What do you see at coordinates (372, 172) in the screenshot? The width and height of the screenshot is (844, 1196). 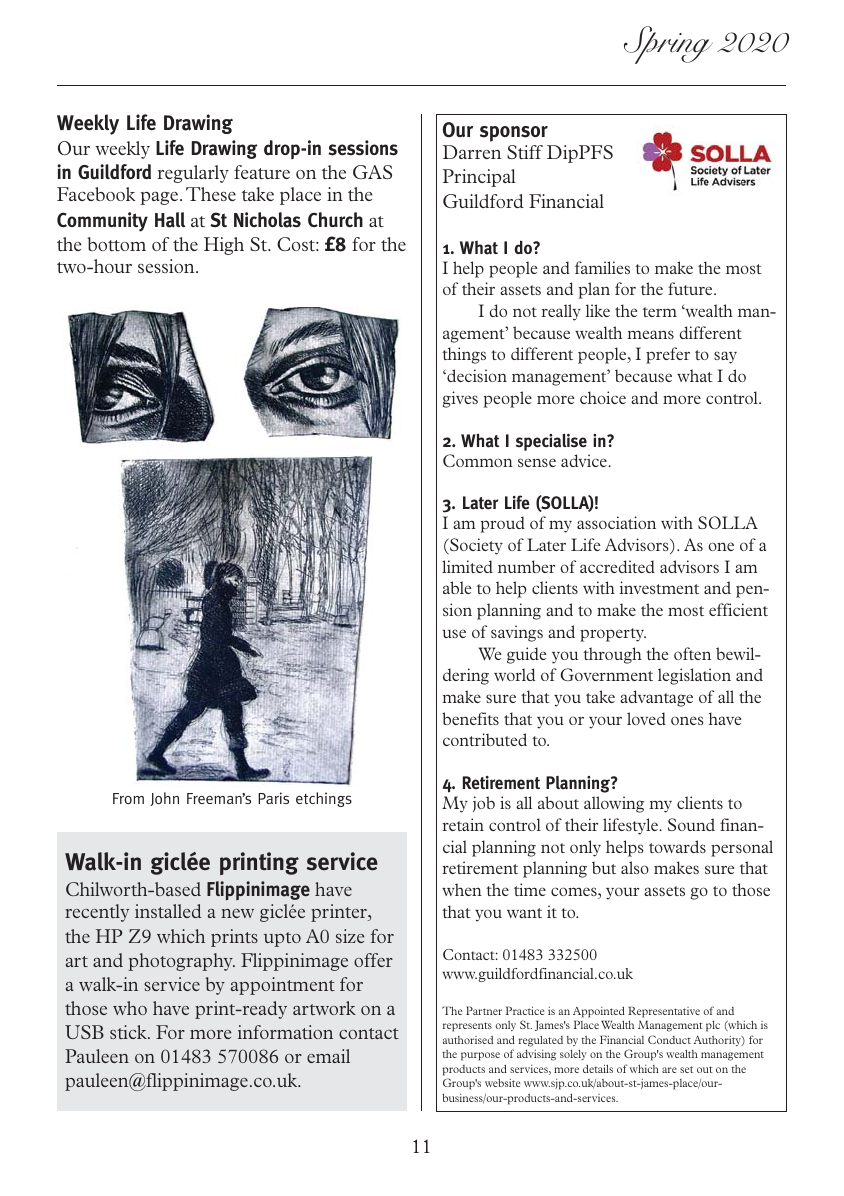 I see `GAS` at bounding box center [372, 172].
